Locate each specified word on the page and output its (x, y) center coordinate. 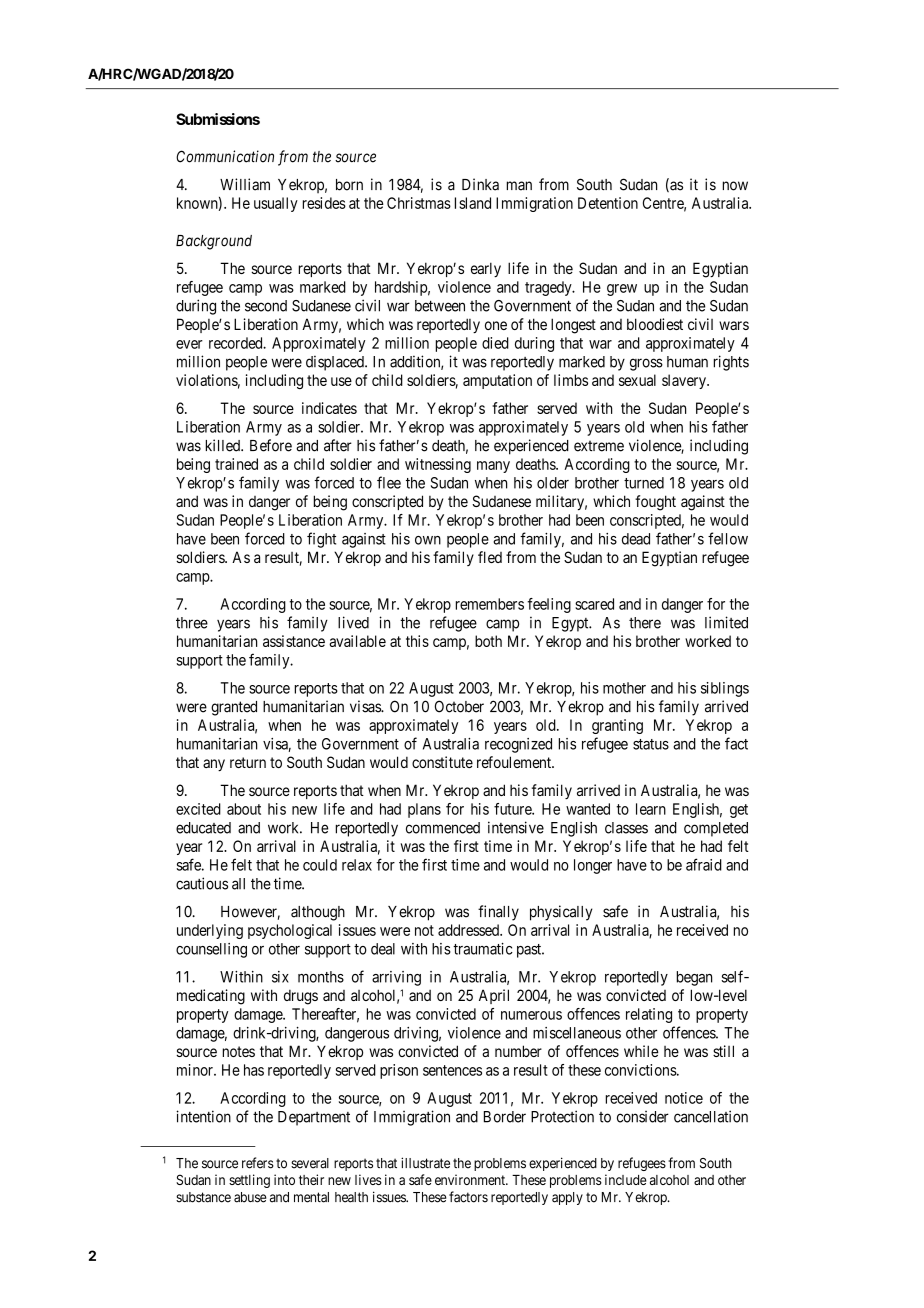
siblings (725, 689)
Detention (608, 203)
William (245, 184)
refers (258, 1163)
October (459, 706)
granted (234, 708)
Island (473, 203)
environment (471, 1179)
